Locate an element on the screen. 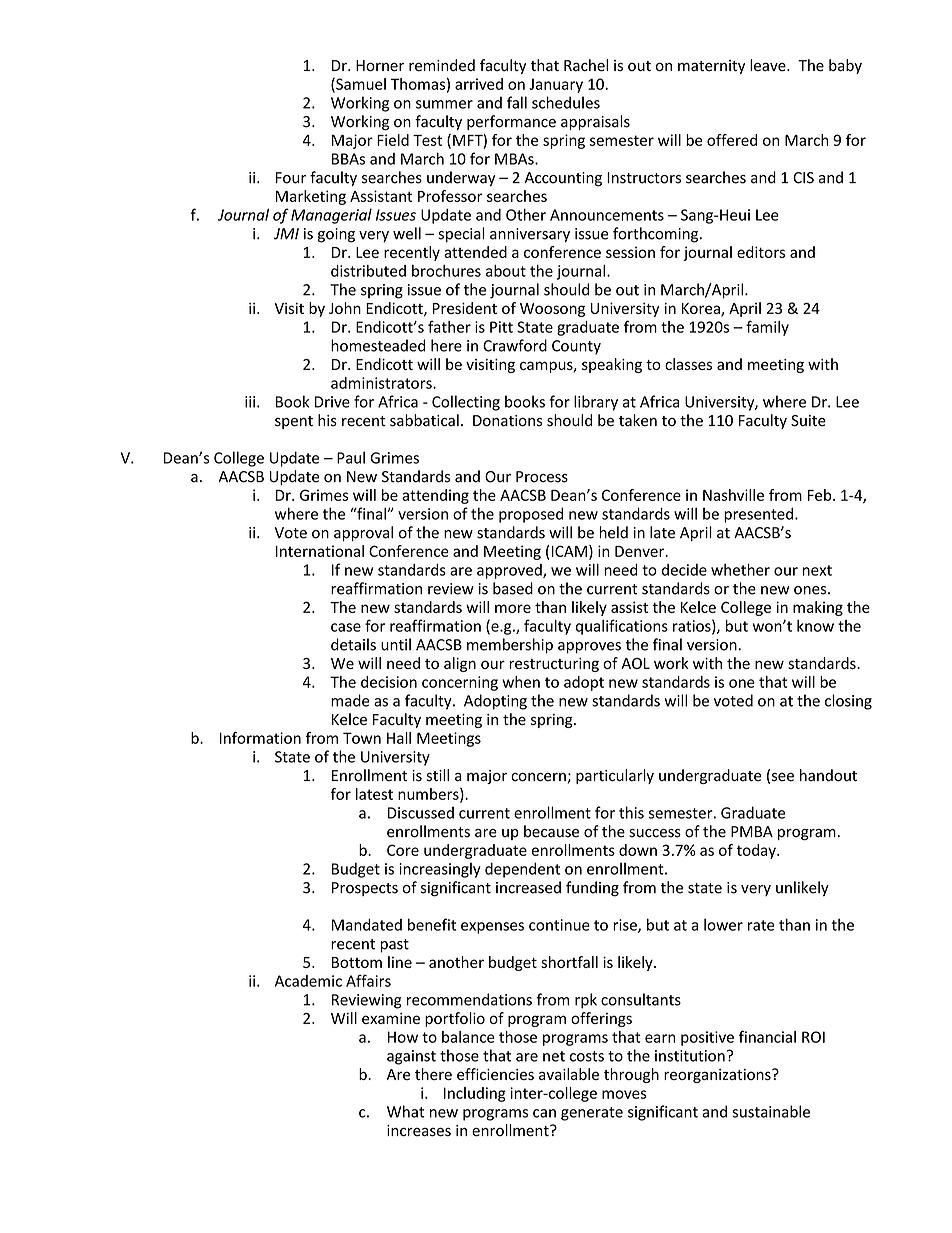 Image resolution: width=952 pixels, height=1233 pixels. Samuel is located at coordinates (360, 85).
